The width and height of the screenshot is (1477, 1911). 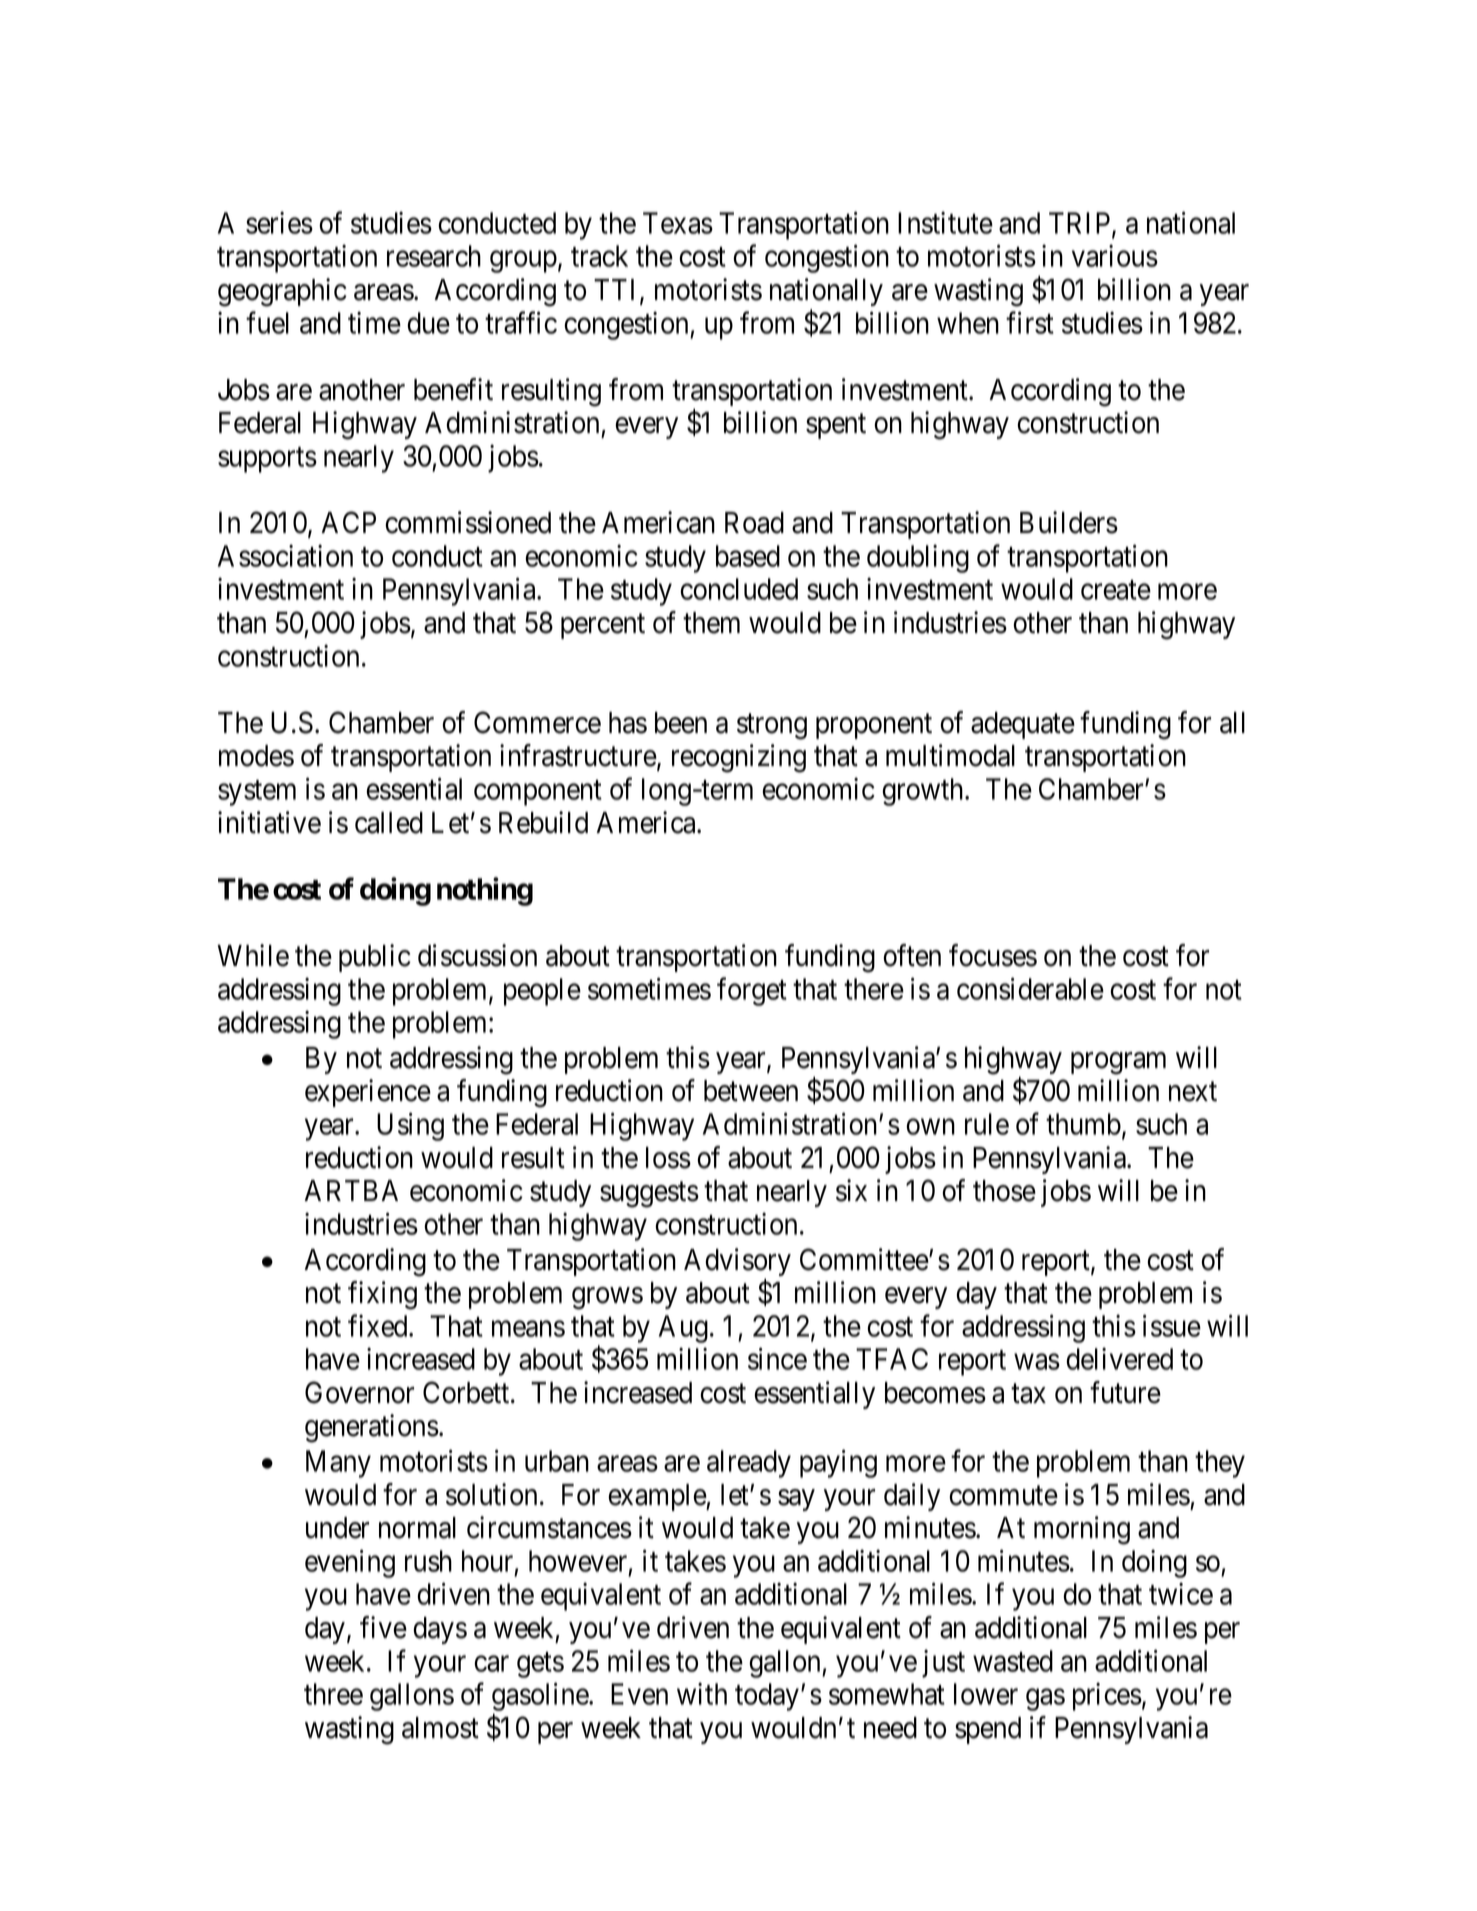 What do you see at coordinates (1107, 1697) in the screenshot?
I see `prices` at bounding box center [1107, 1697].
